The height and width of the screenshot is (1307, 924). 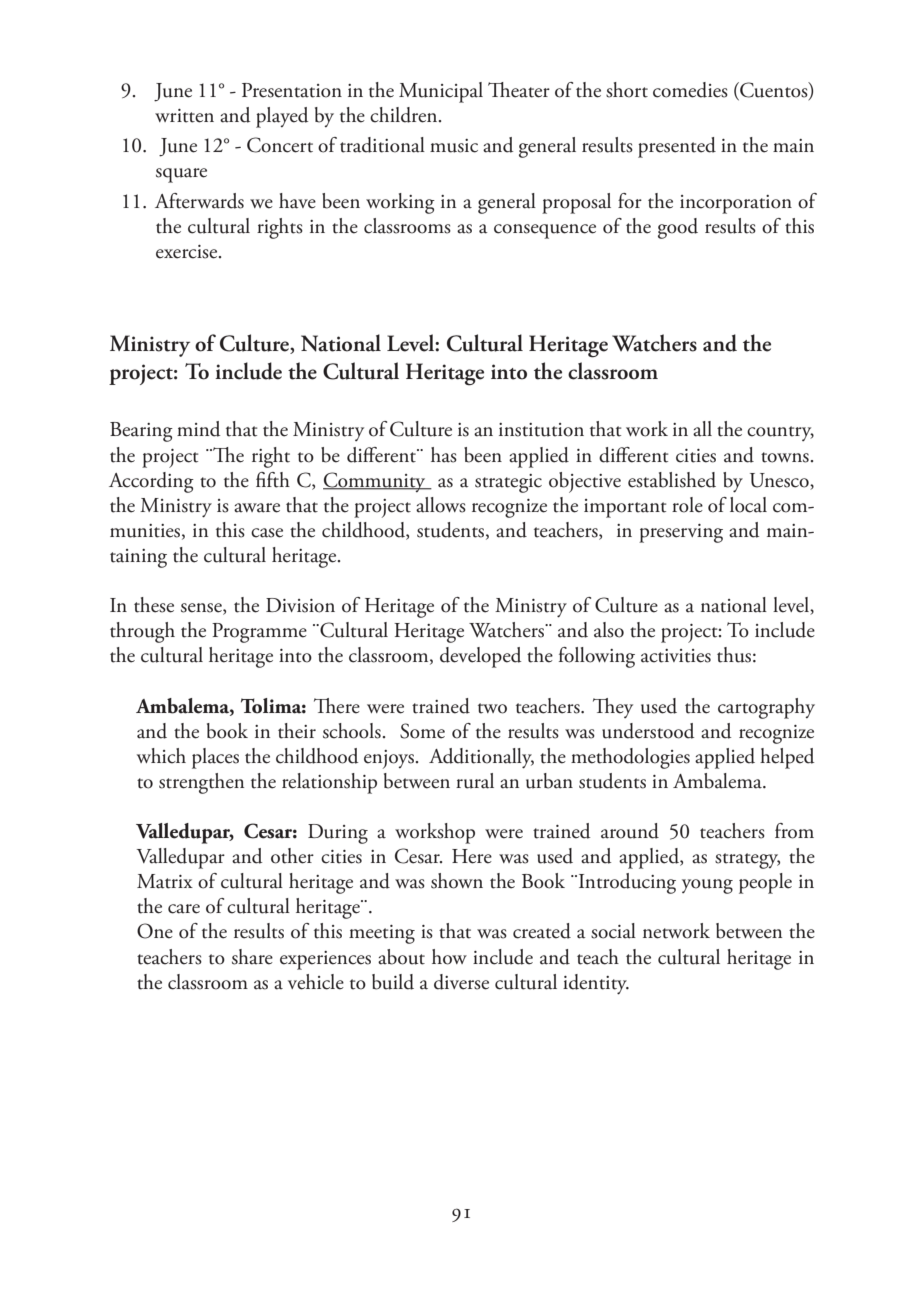 I want to click on comedies, so click(x=690, y=90).
